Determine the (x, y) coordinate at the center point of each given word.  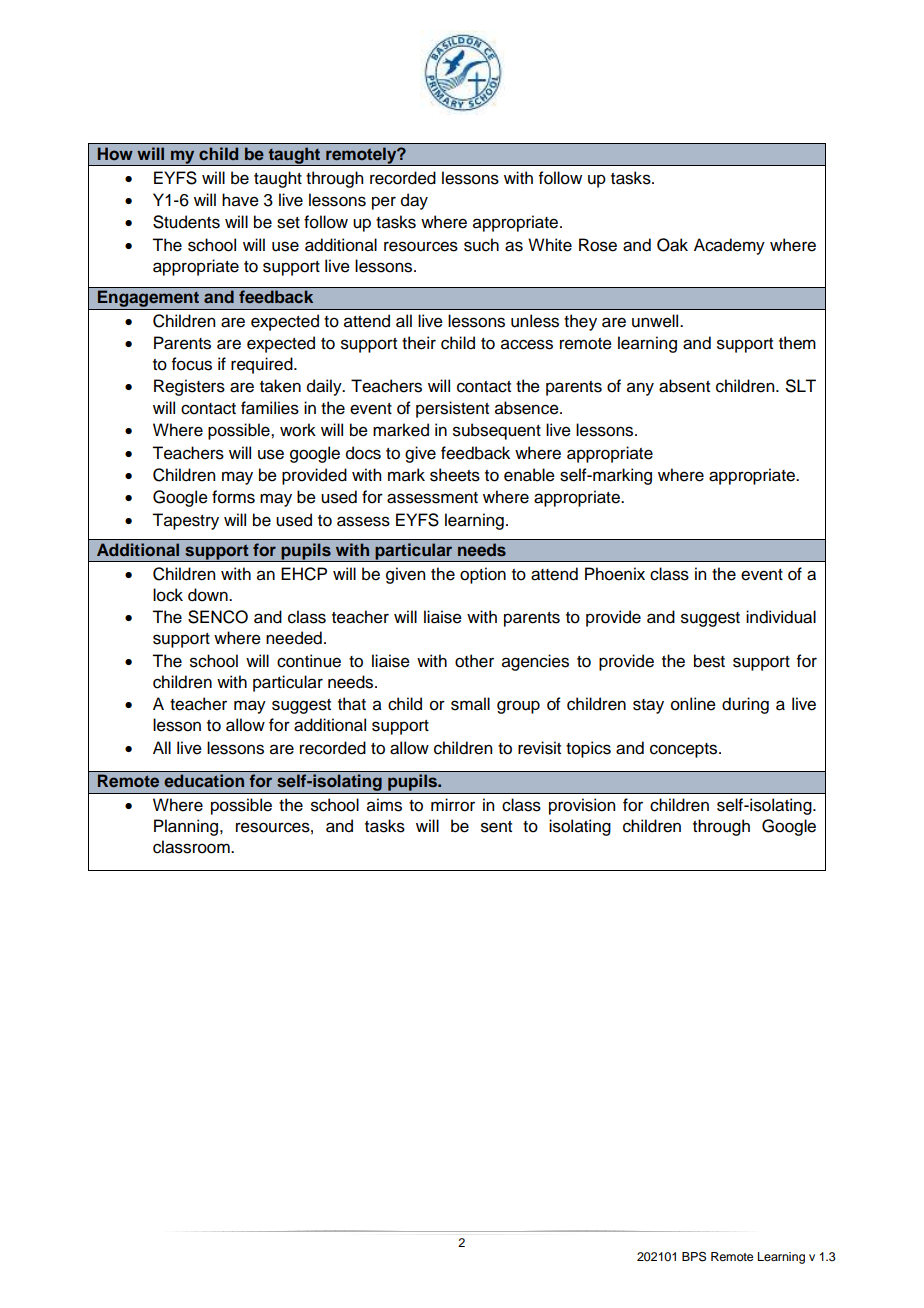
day (414, 201)
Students (186, 222)
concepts (685, 750)
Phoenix (615, 574)
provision (582, 806)
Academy (729, 246)
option (483, 575)
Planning (187, 827)
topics (588, 749)
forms (233, 497)
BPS (694, 1256)
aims (384, 805)
